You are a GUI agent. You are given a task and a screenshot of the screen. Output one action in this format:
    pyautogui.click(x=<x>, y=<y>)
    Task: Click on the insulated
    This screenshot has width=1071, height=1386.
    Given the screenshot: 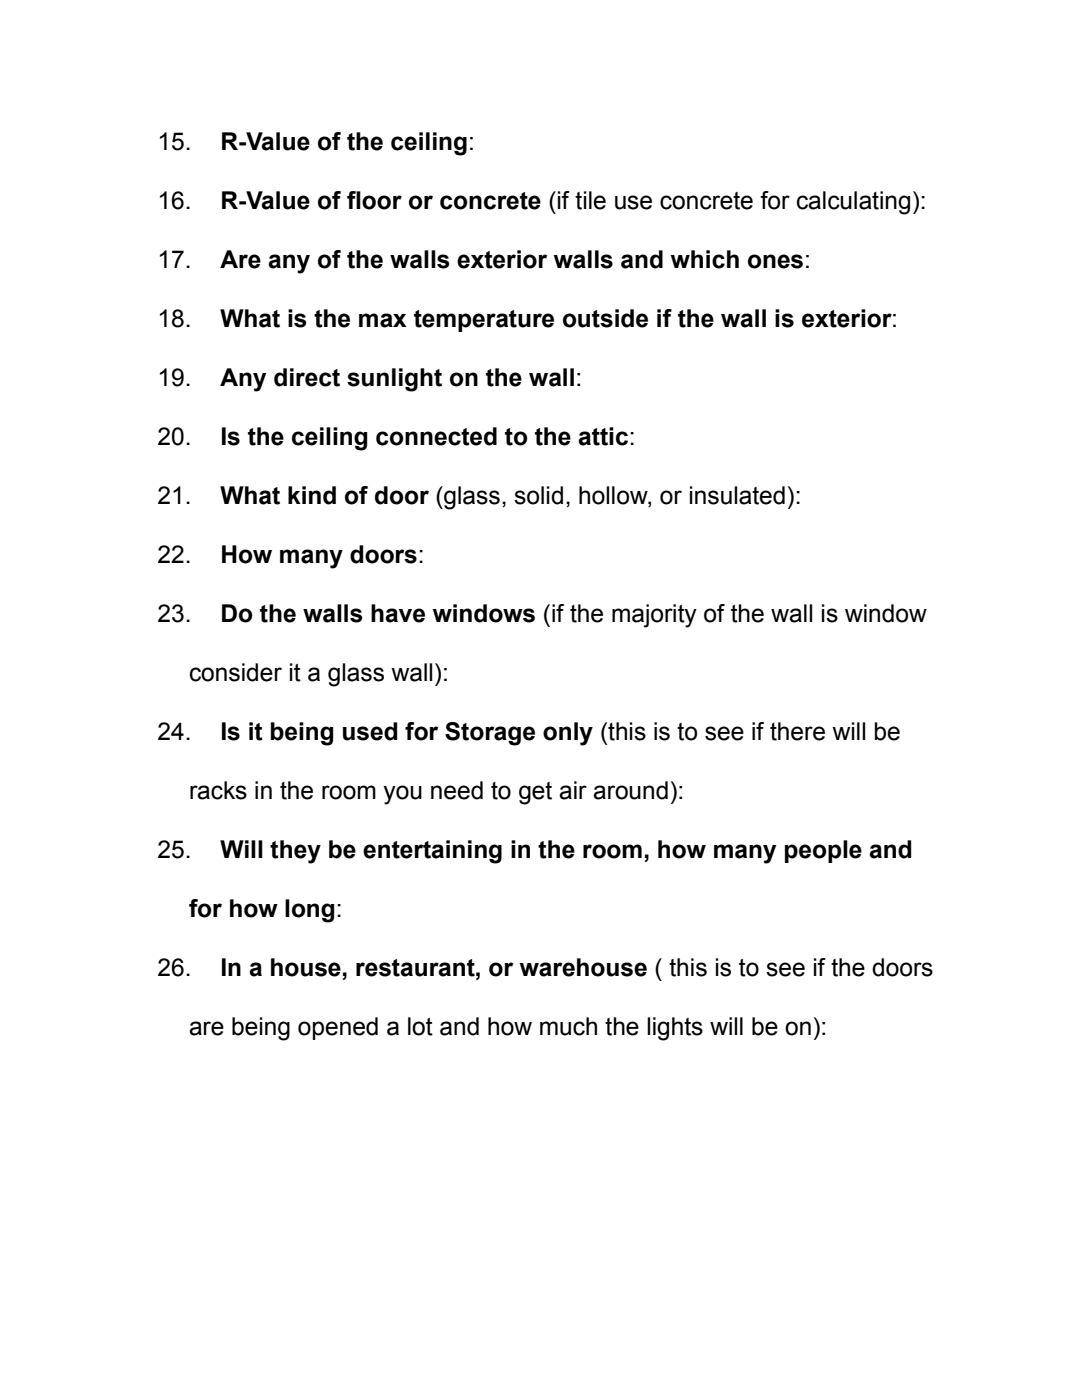 What is the action you would take?
    pyautogui.click(x=737, y=495)
